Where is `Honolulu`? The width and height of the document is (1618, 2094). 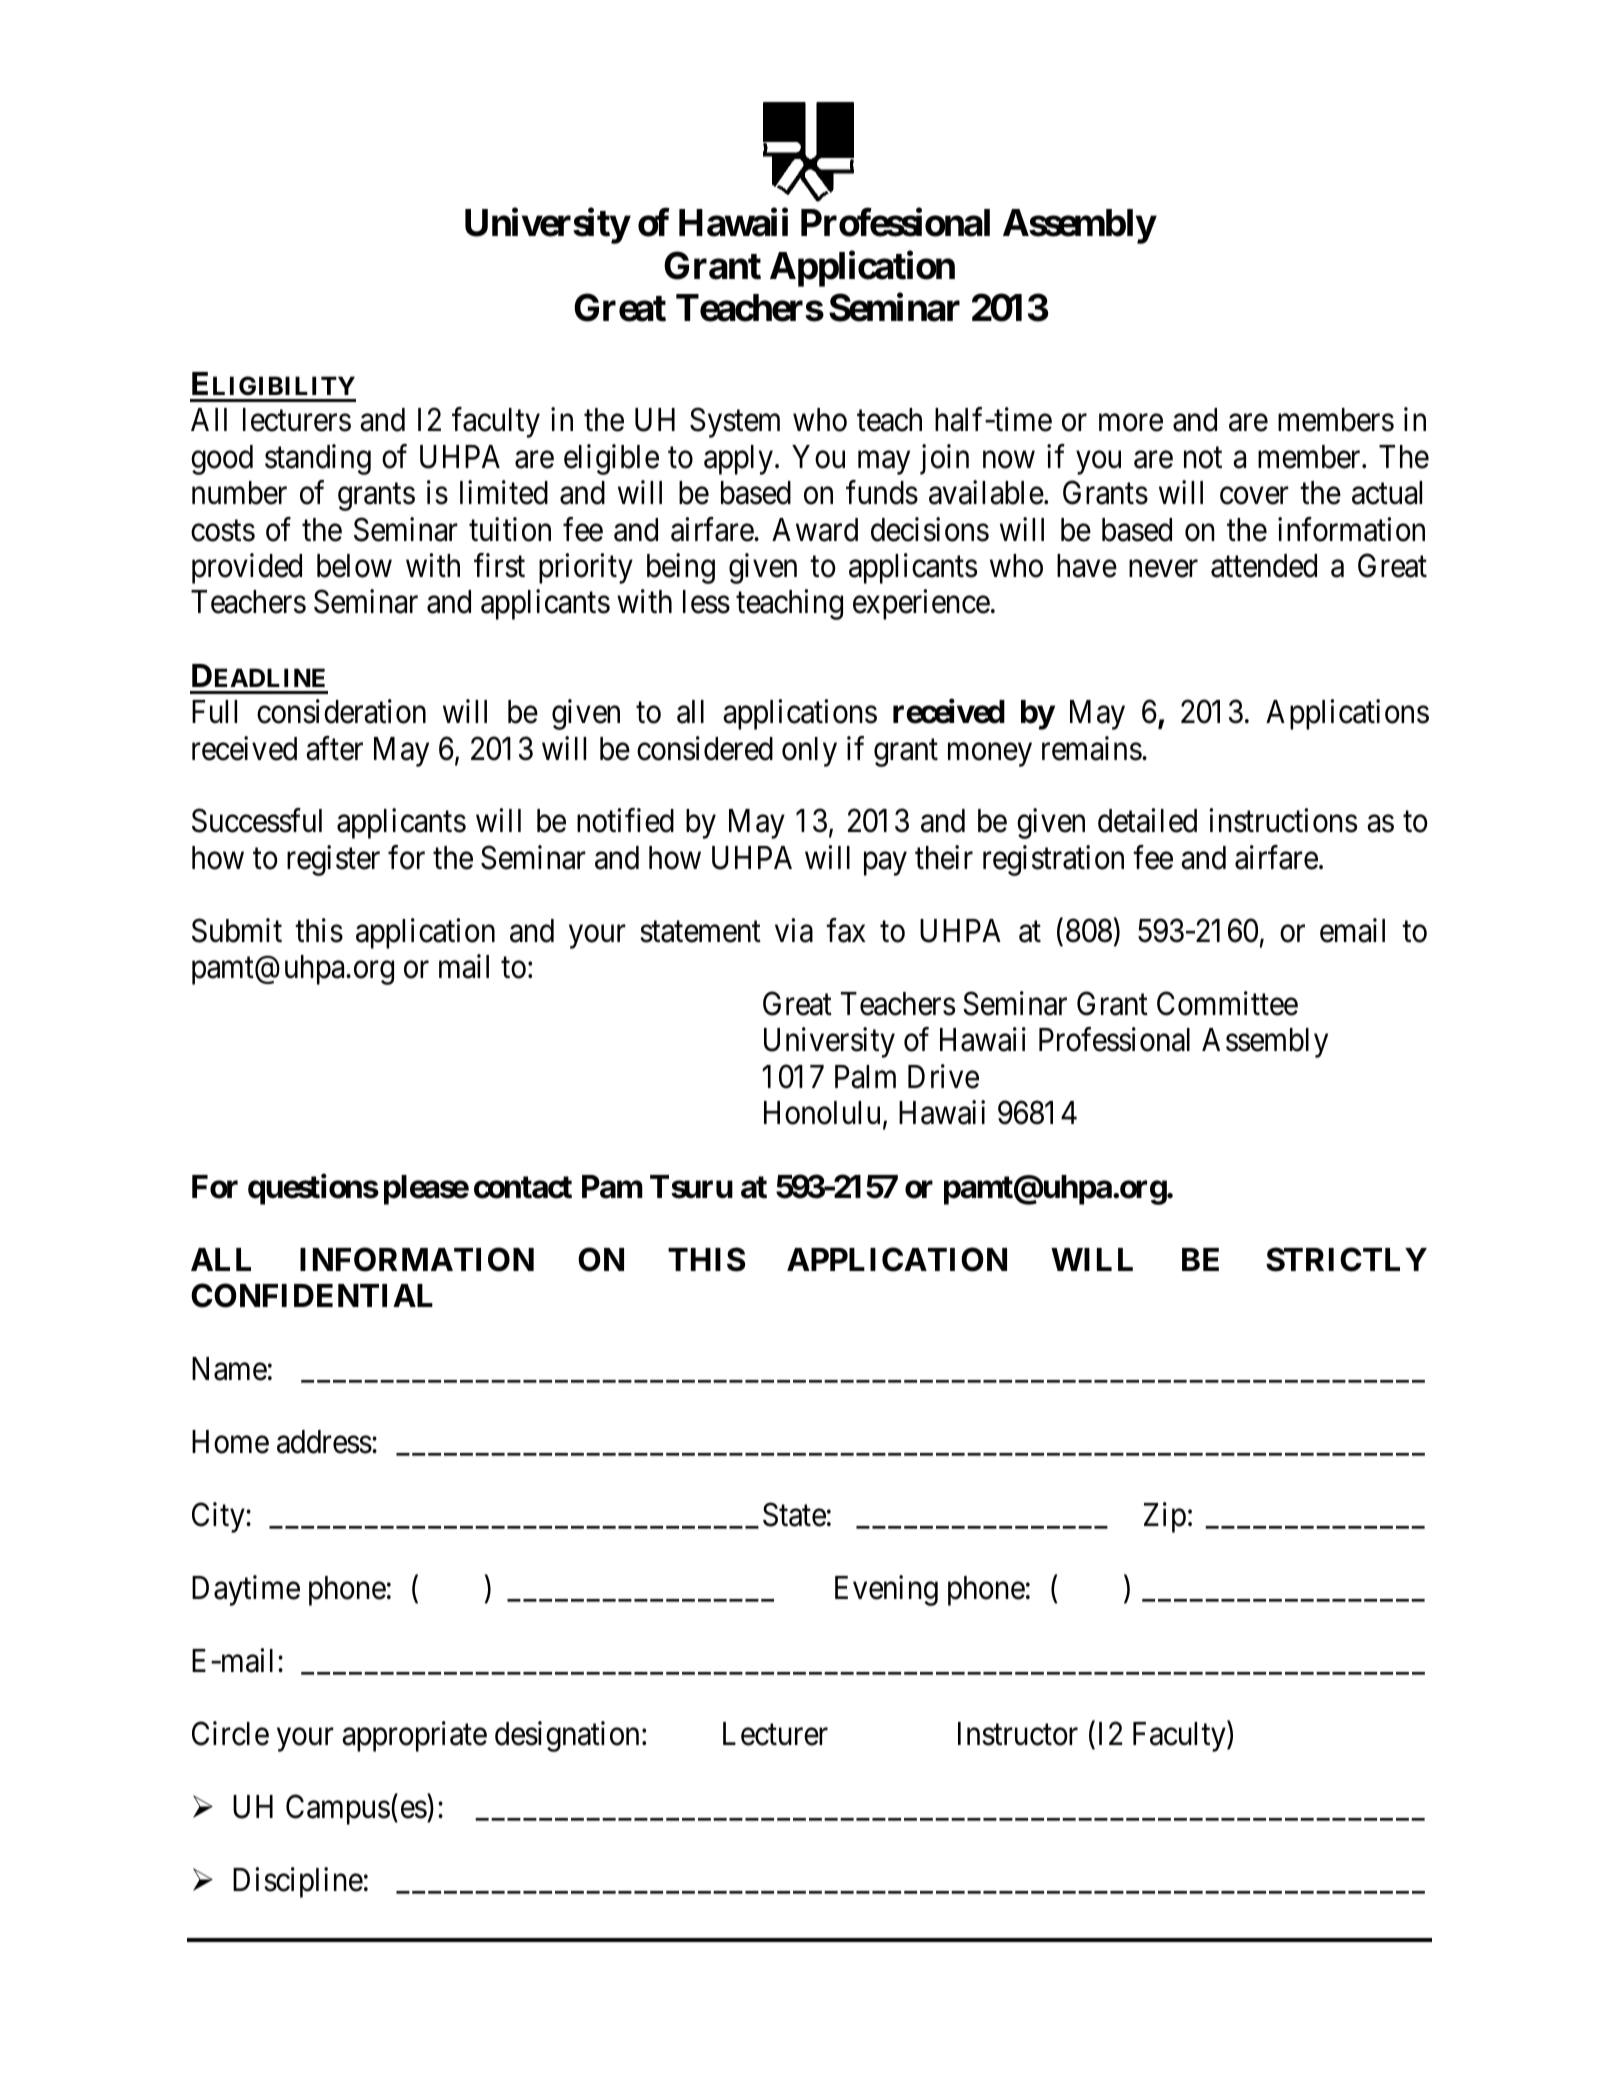
Honolulu is located at coordinates (822, 1113).
